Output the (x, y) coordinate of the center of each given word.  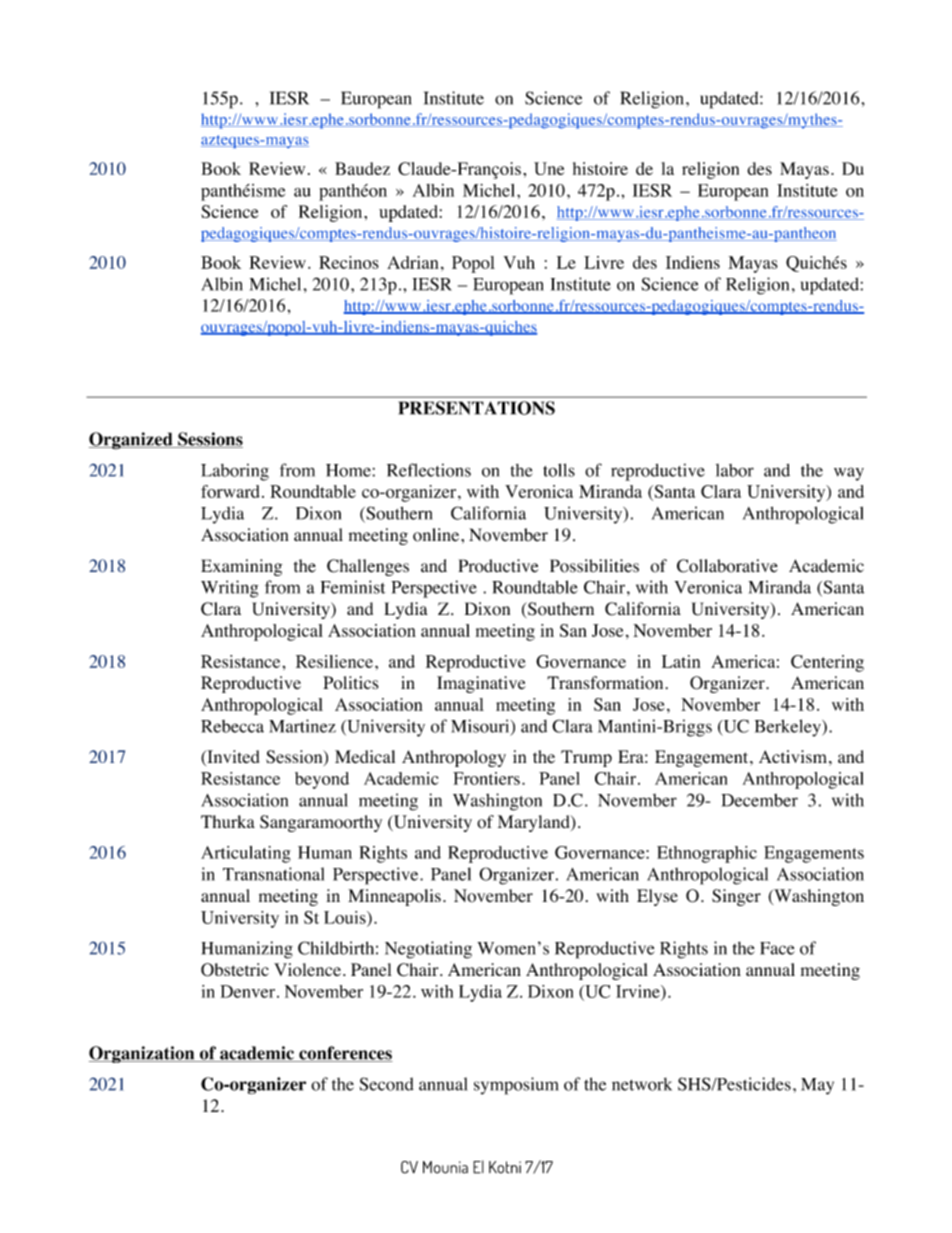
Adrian (413, 262)
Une (549, 168)
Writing (229, 589)
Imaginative (481, 684)
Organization (143, 1054)
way (849, 474)
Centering (827, 663)
